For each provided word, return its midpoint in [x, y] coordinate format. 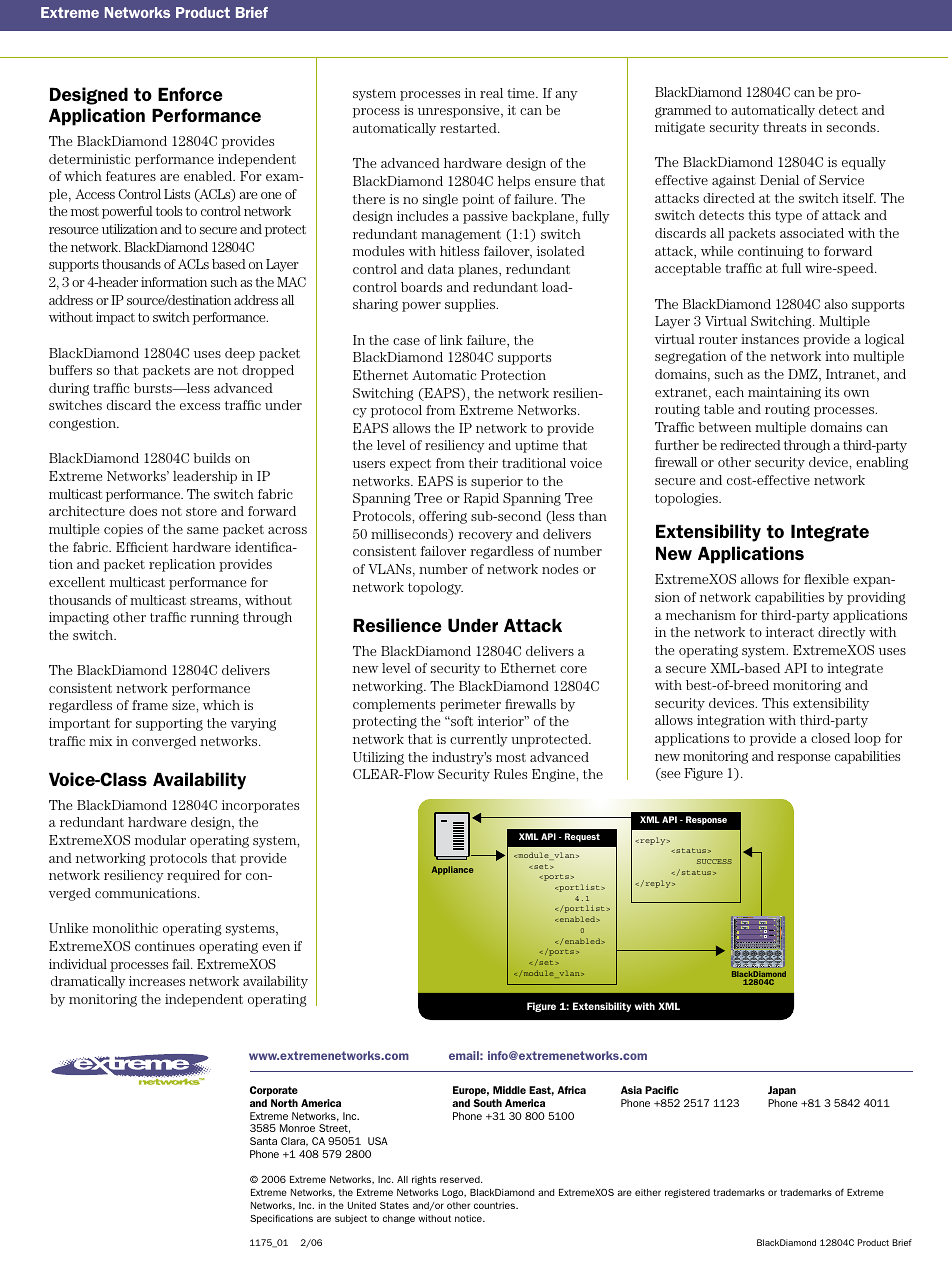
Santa [263, 1141]
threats [784, 127]
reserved [461, 1179]
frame [150, 705]
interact [790, 632]
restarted [469, 128]
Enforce [190, 94]
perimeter [470, 705]
